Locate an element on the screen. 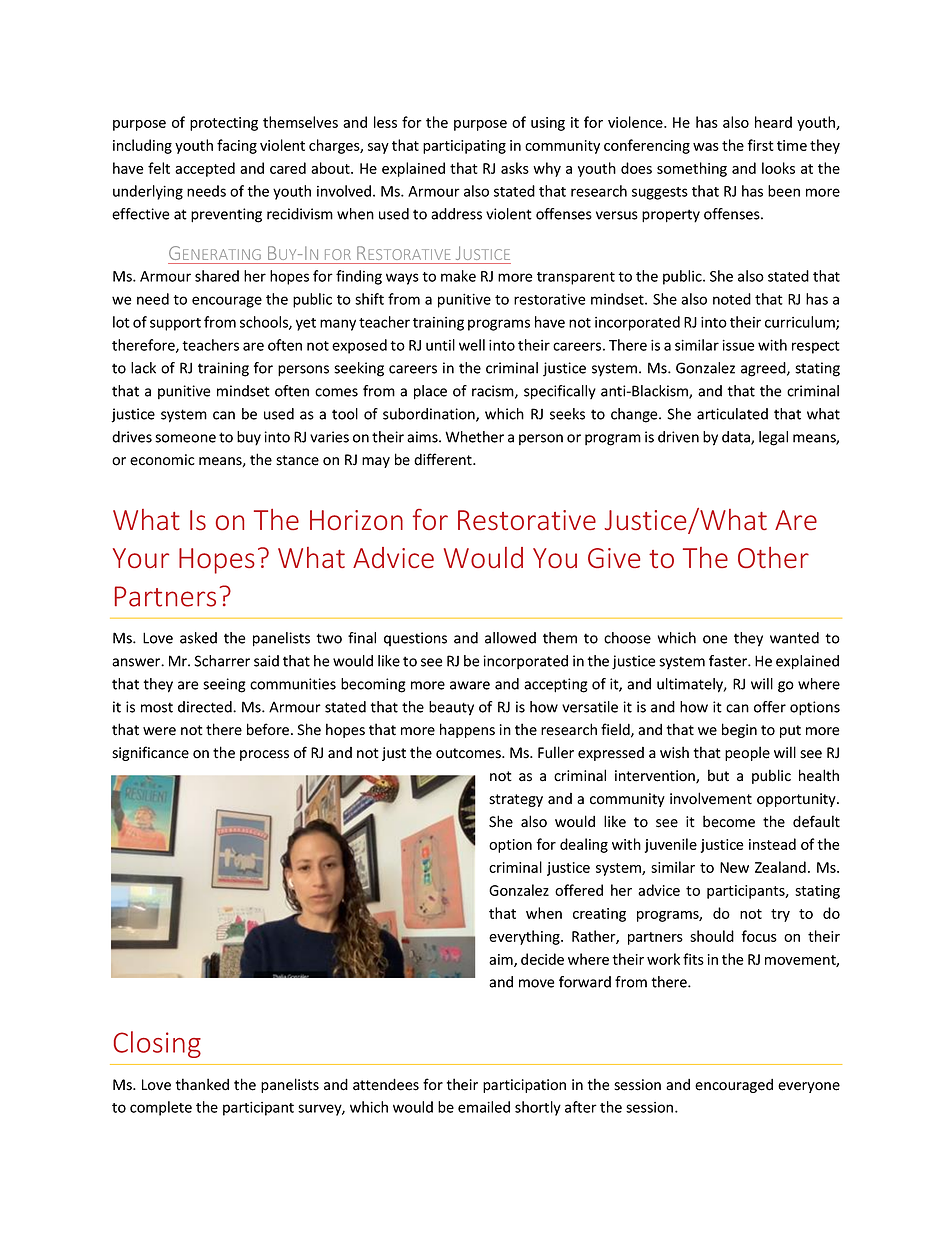 This screenshot has height=1233, width=952. first is located at coordinates (760, 145).
